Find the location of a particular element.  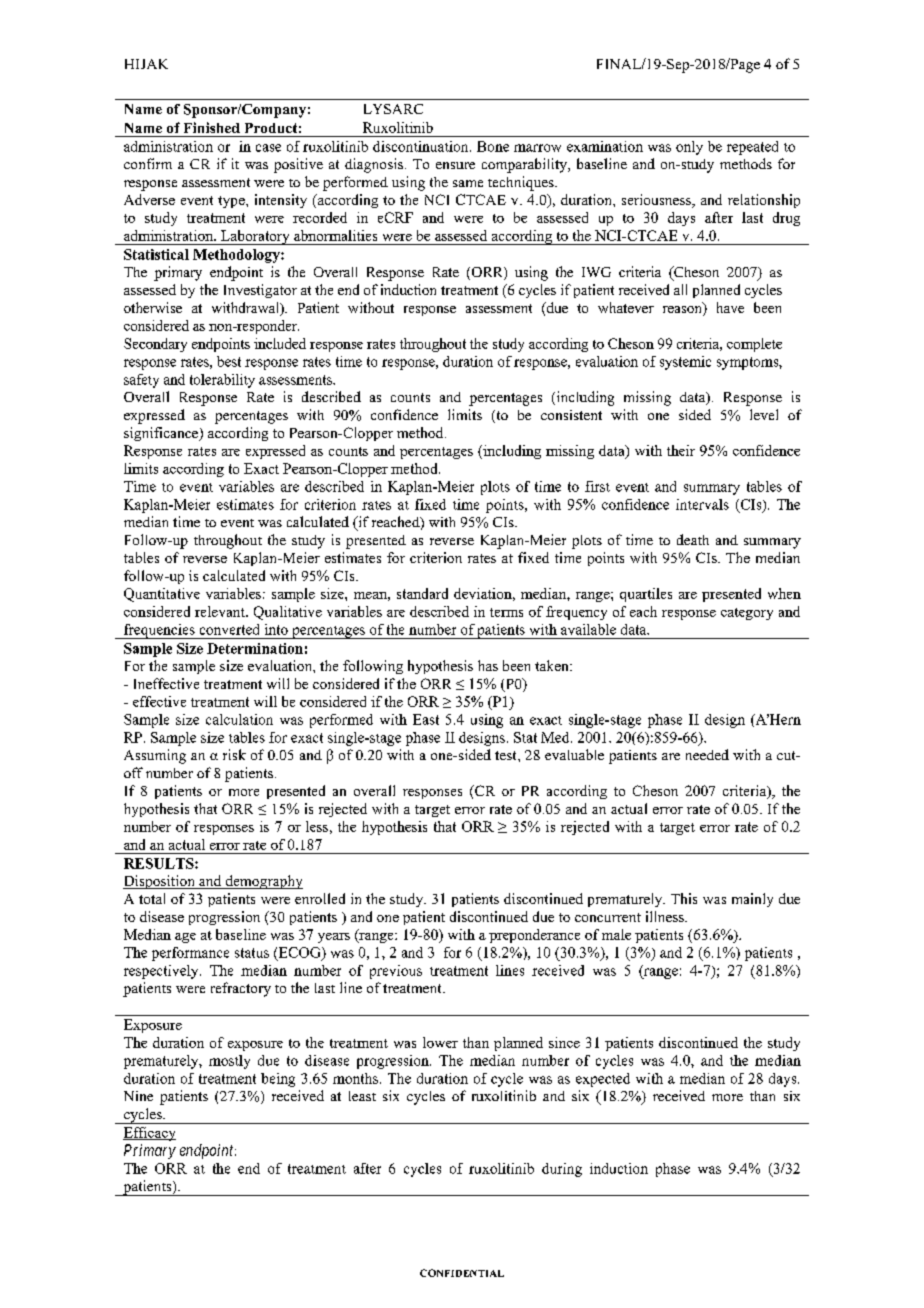

demography is located at coordinates (263, 882).
